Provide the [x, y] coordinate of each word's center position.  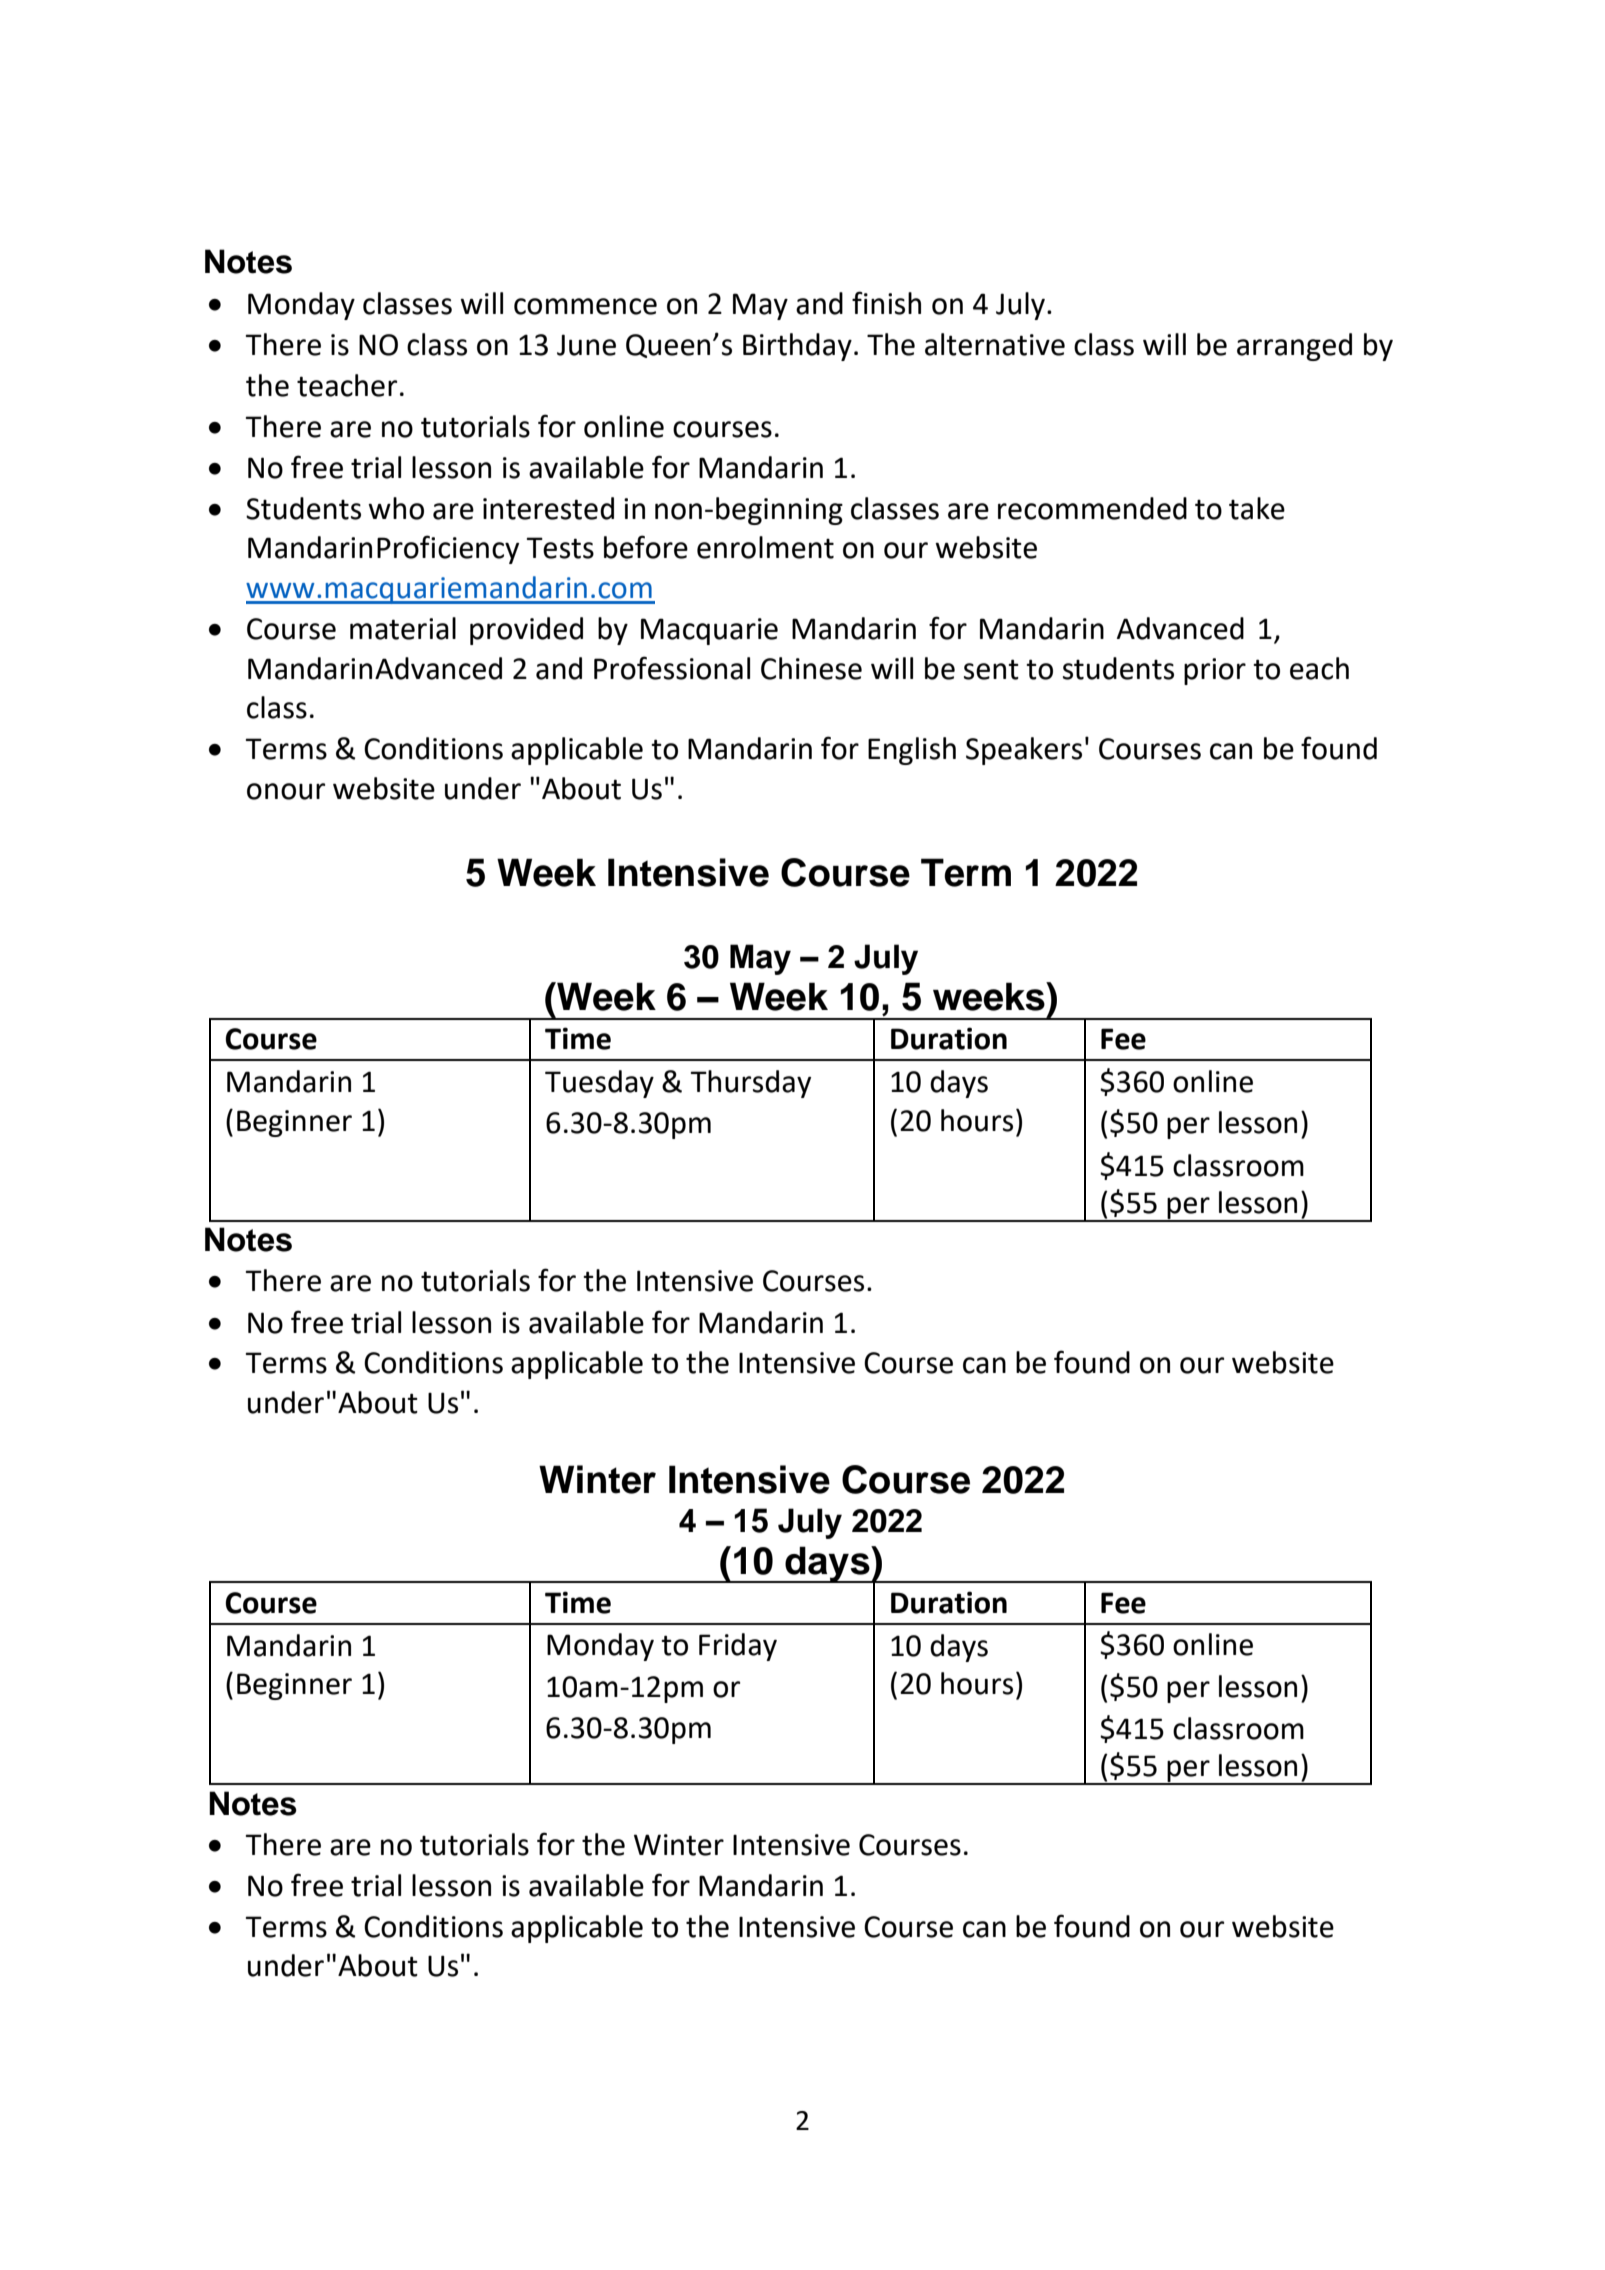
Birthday [797, 347]
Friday [738, 1647]
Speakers [1024, 751]
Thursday [751, 1084]
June [586, 345]
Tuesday [599, 1084]
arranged [1294, 347]
